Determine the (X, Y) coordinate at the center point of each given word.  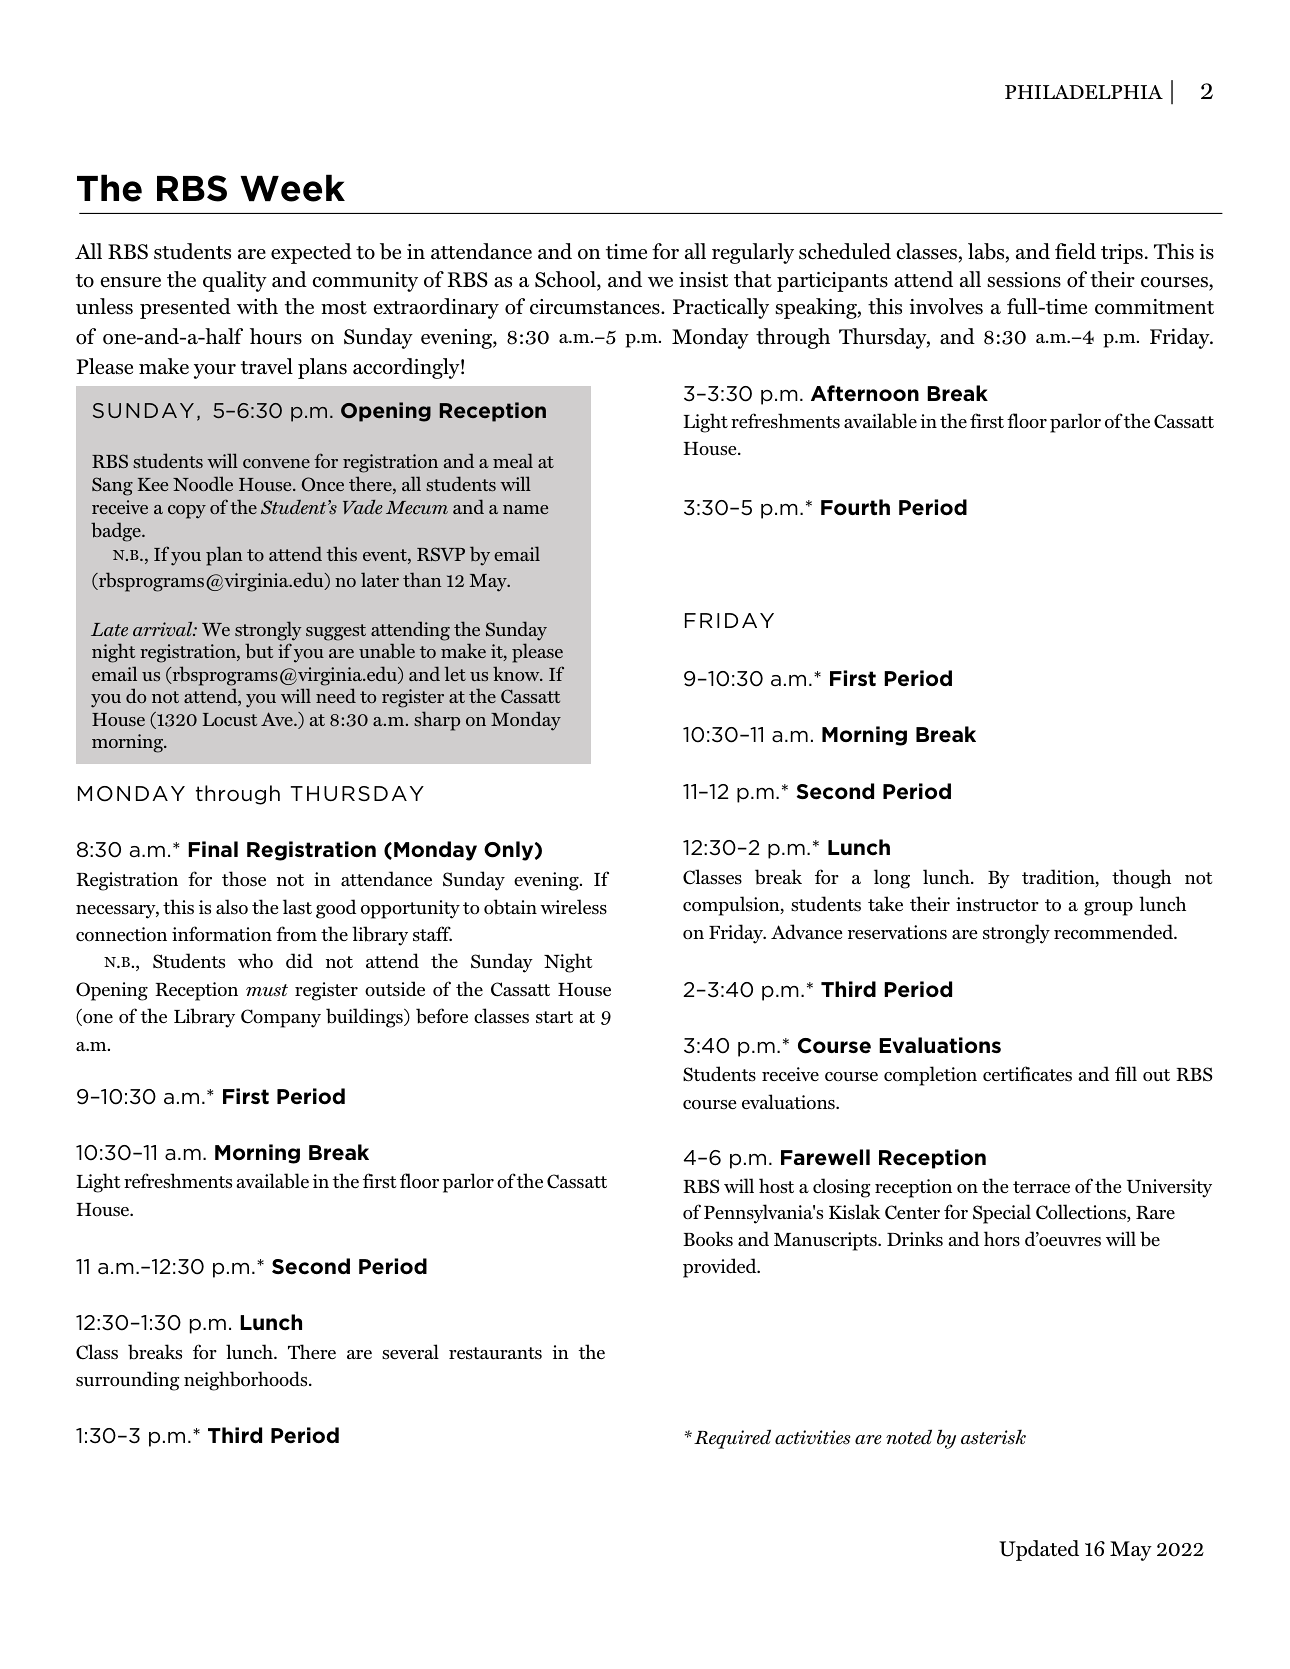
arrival (164, 629)
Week (292, 188)
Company (281, 1018)
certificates (1027, 1074)
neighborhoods (247, 1381)
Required (732, 1439)
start (554, 1017)
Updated (1039, 1550)
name (525, 509)
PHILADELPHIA (1084, 92)
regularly (753, 253)
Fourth (855, 507)
